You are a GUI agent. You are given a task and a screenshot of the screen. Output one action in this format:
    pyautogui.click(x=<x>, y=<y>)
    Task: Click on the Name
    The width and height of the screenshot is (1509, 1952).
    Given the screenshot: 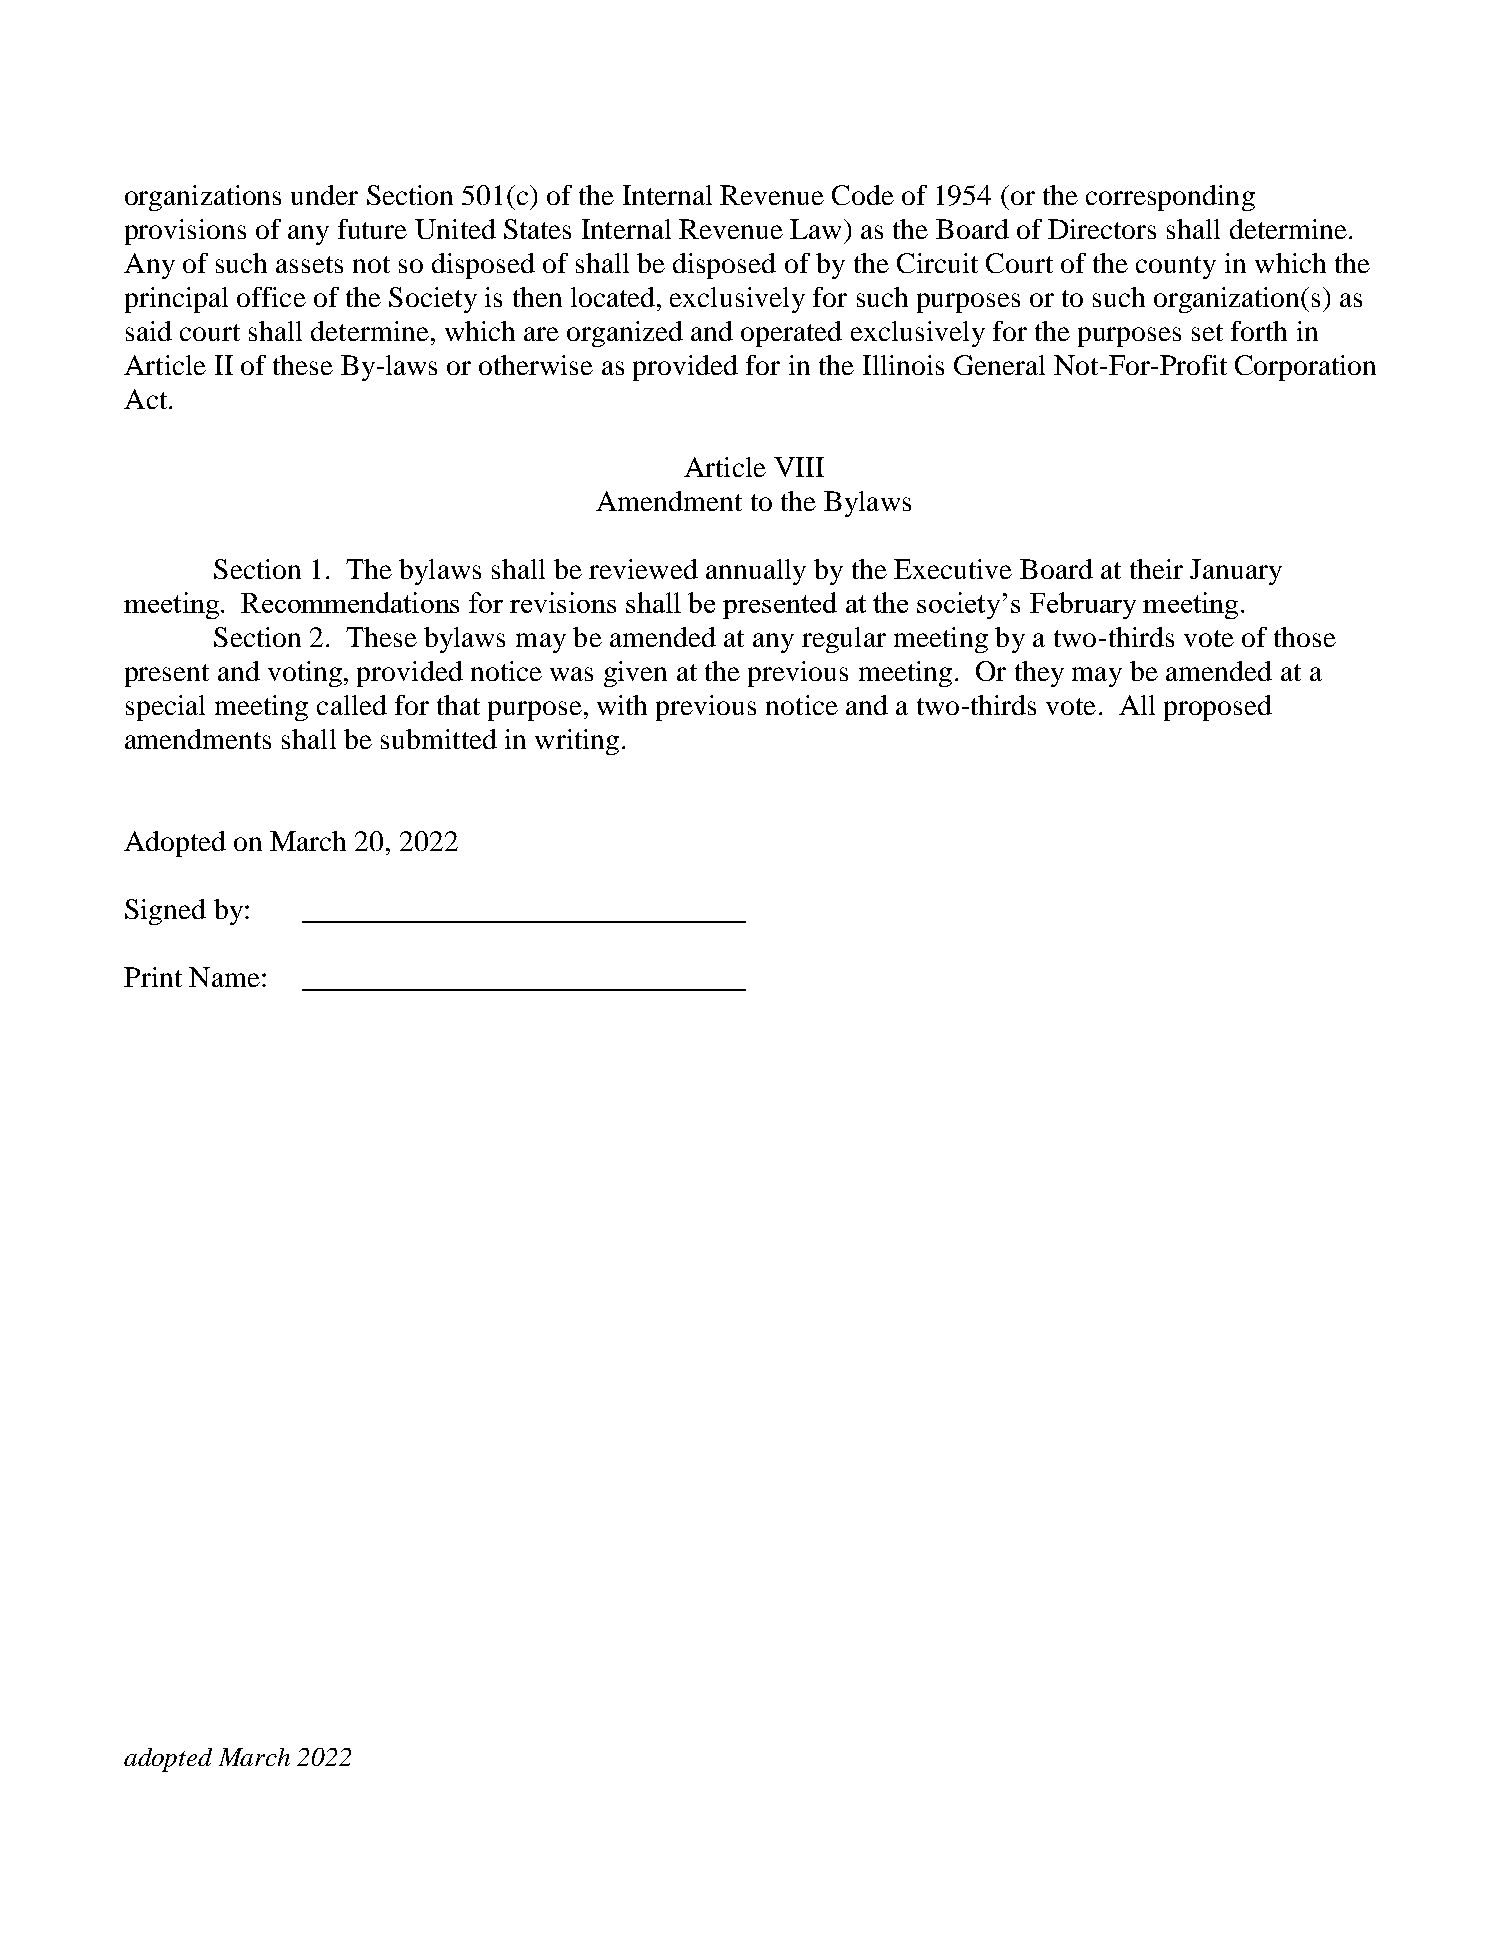 What is the action you would take?
    pyautogui.click(x=224, y=977)
